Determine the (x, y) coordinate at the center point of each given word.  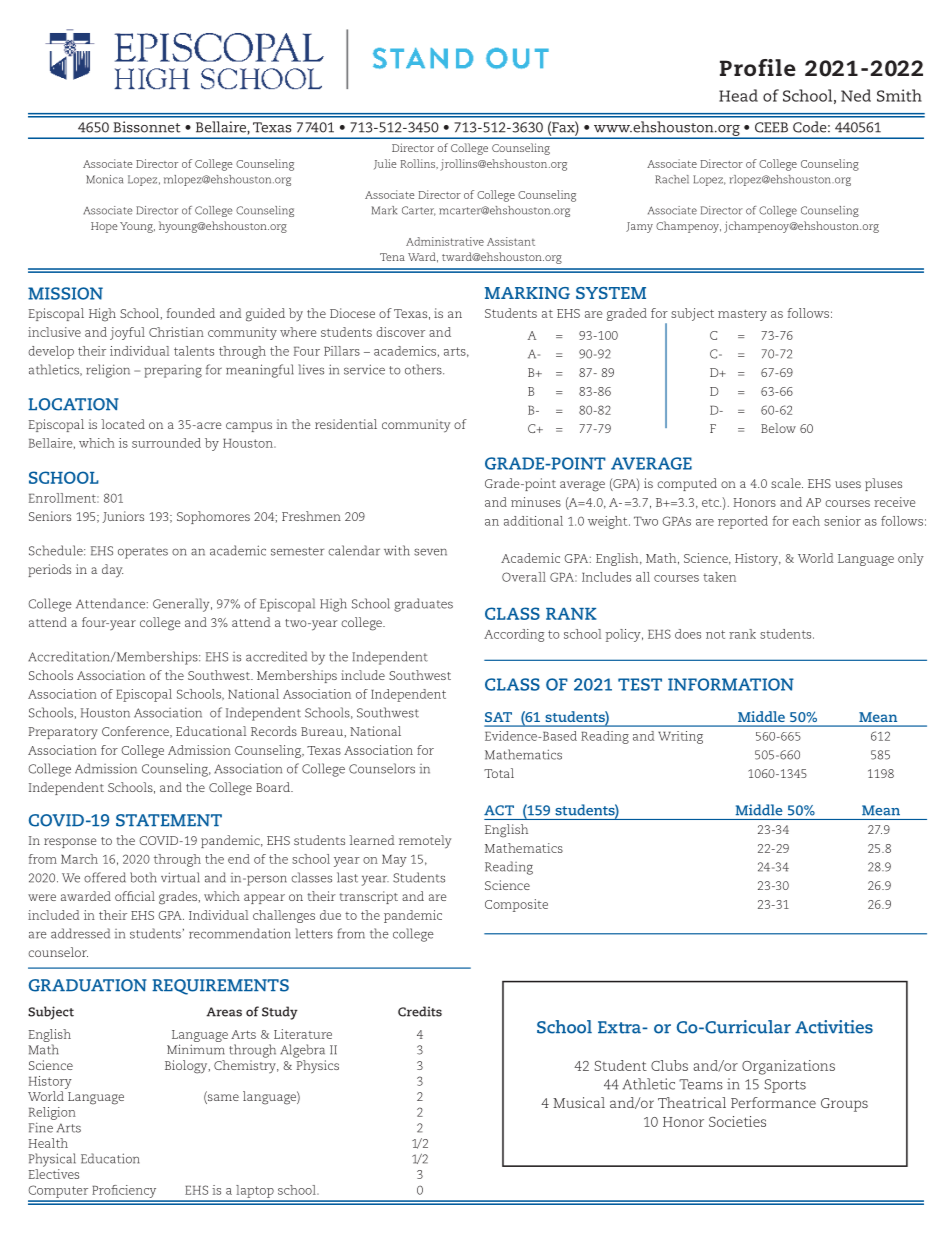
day (112, 571)
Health (48, 1143)
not (715, 634)
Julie (385, 164)
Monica (104, 179)
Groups (844, 1105)
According (514, 635)
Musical (579, 1102)
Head (738, 95)
